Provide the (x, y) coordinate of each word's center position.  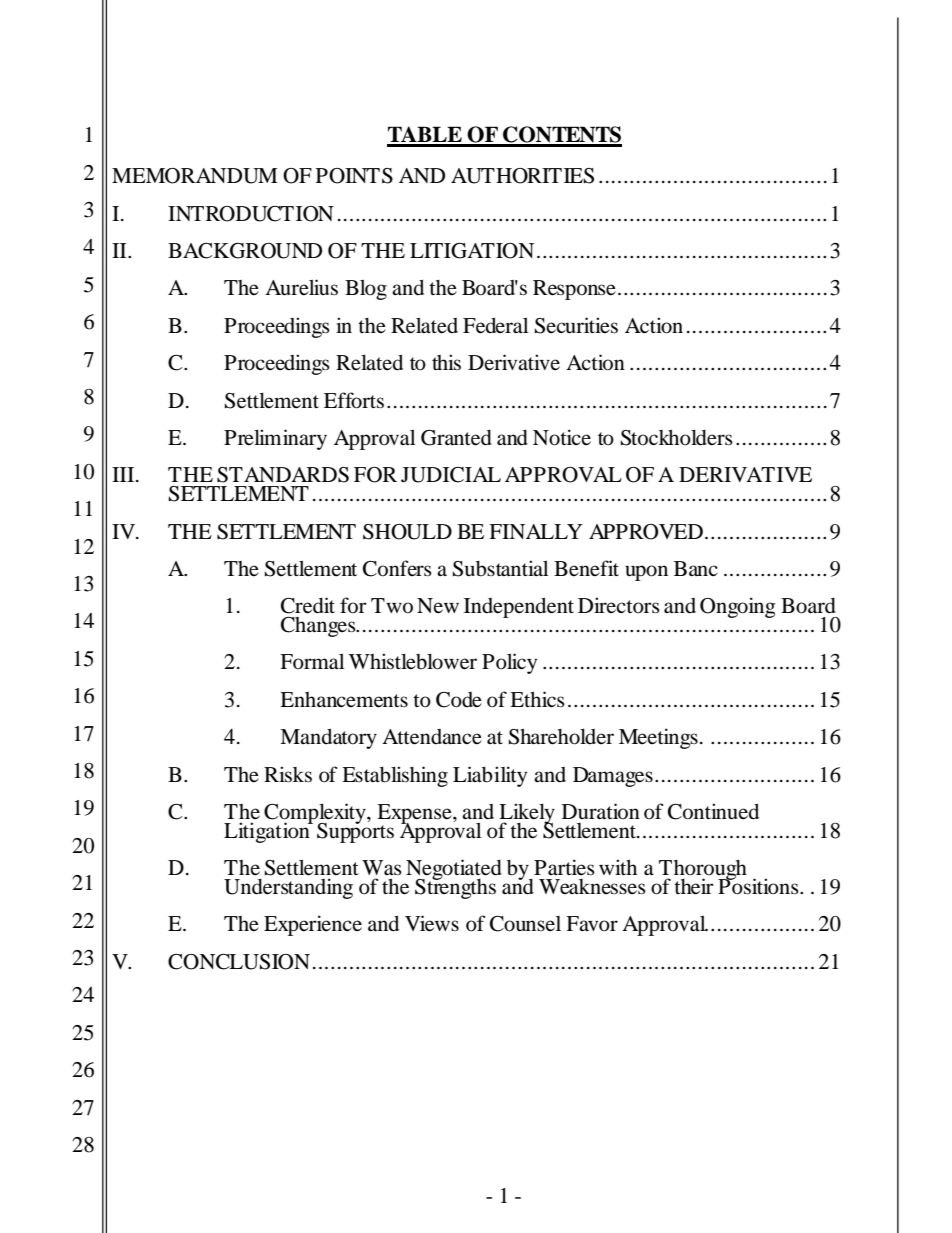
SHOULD (407, 532)
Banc (696, 568)
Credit (308, 605)
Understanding (288, 888)
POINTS (354, 176)
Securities (576, 325)
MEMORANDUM (195, 176)
